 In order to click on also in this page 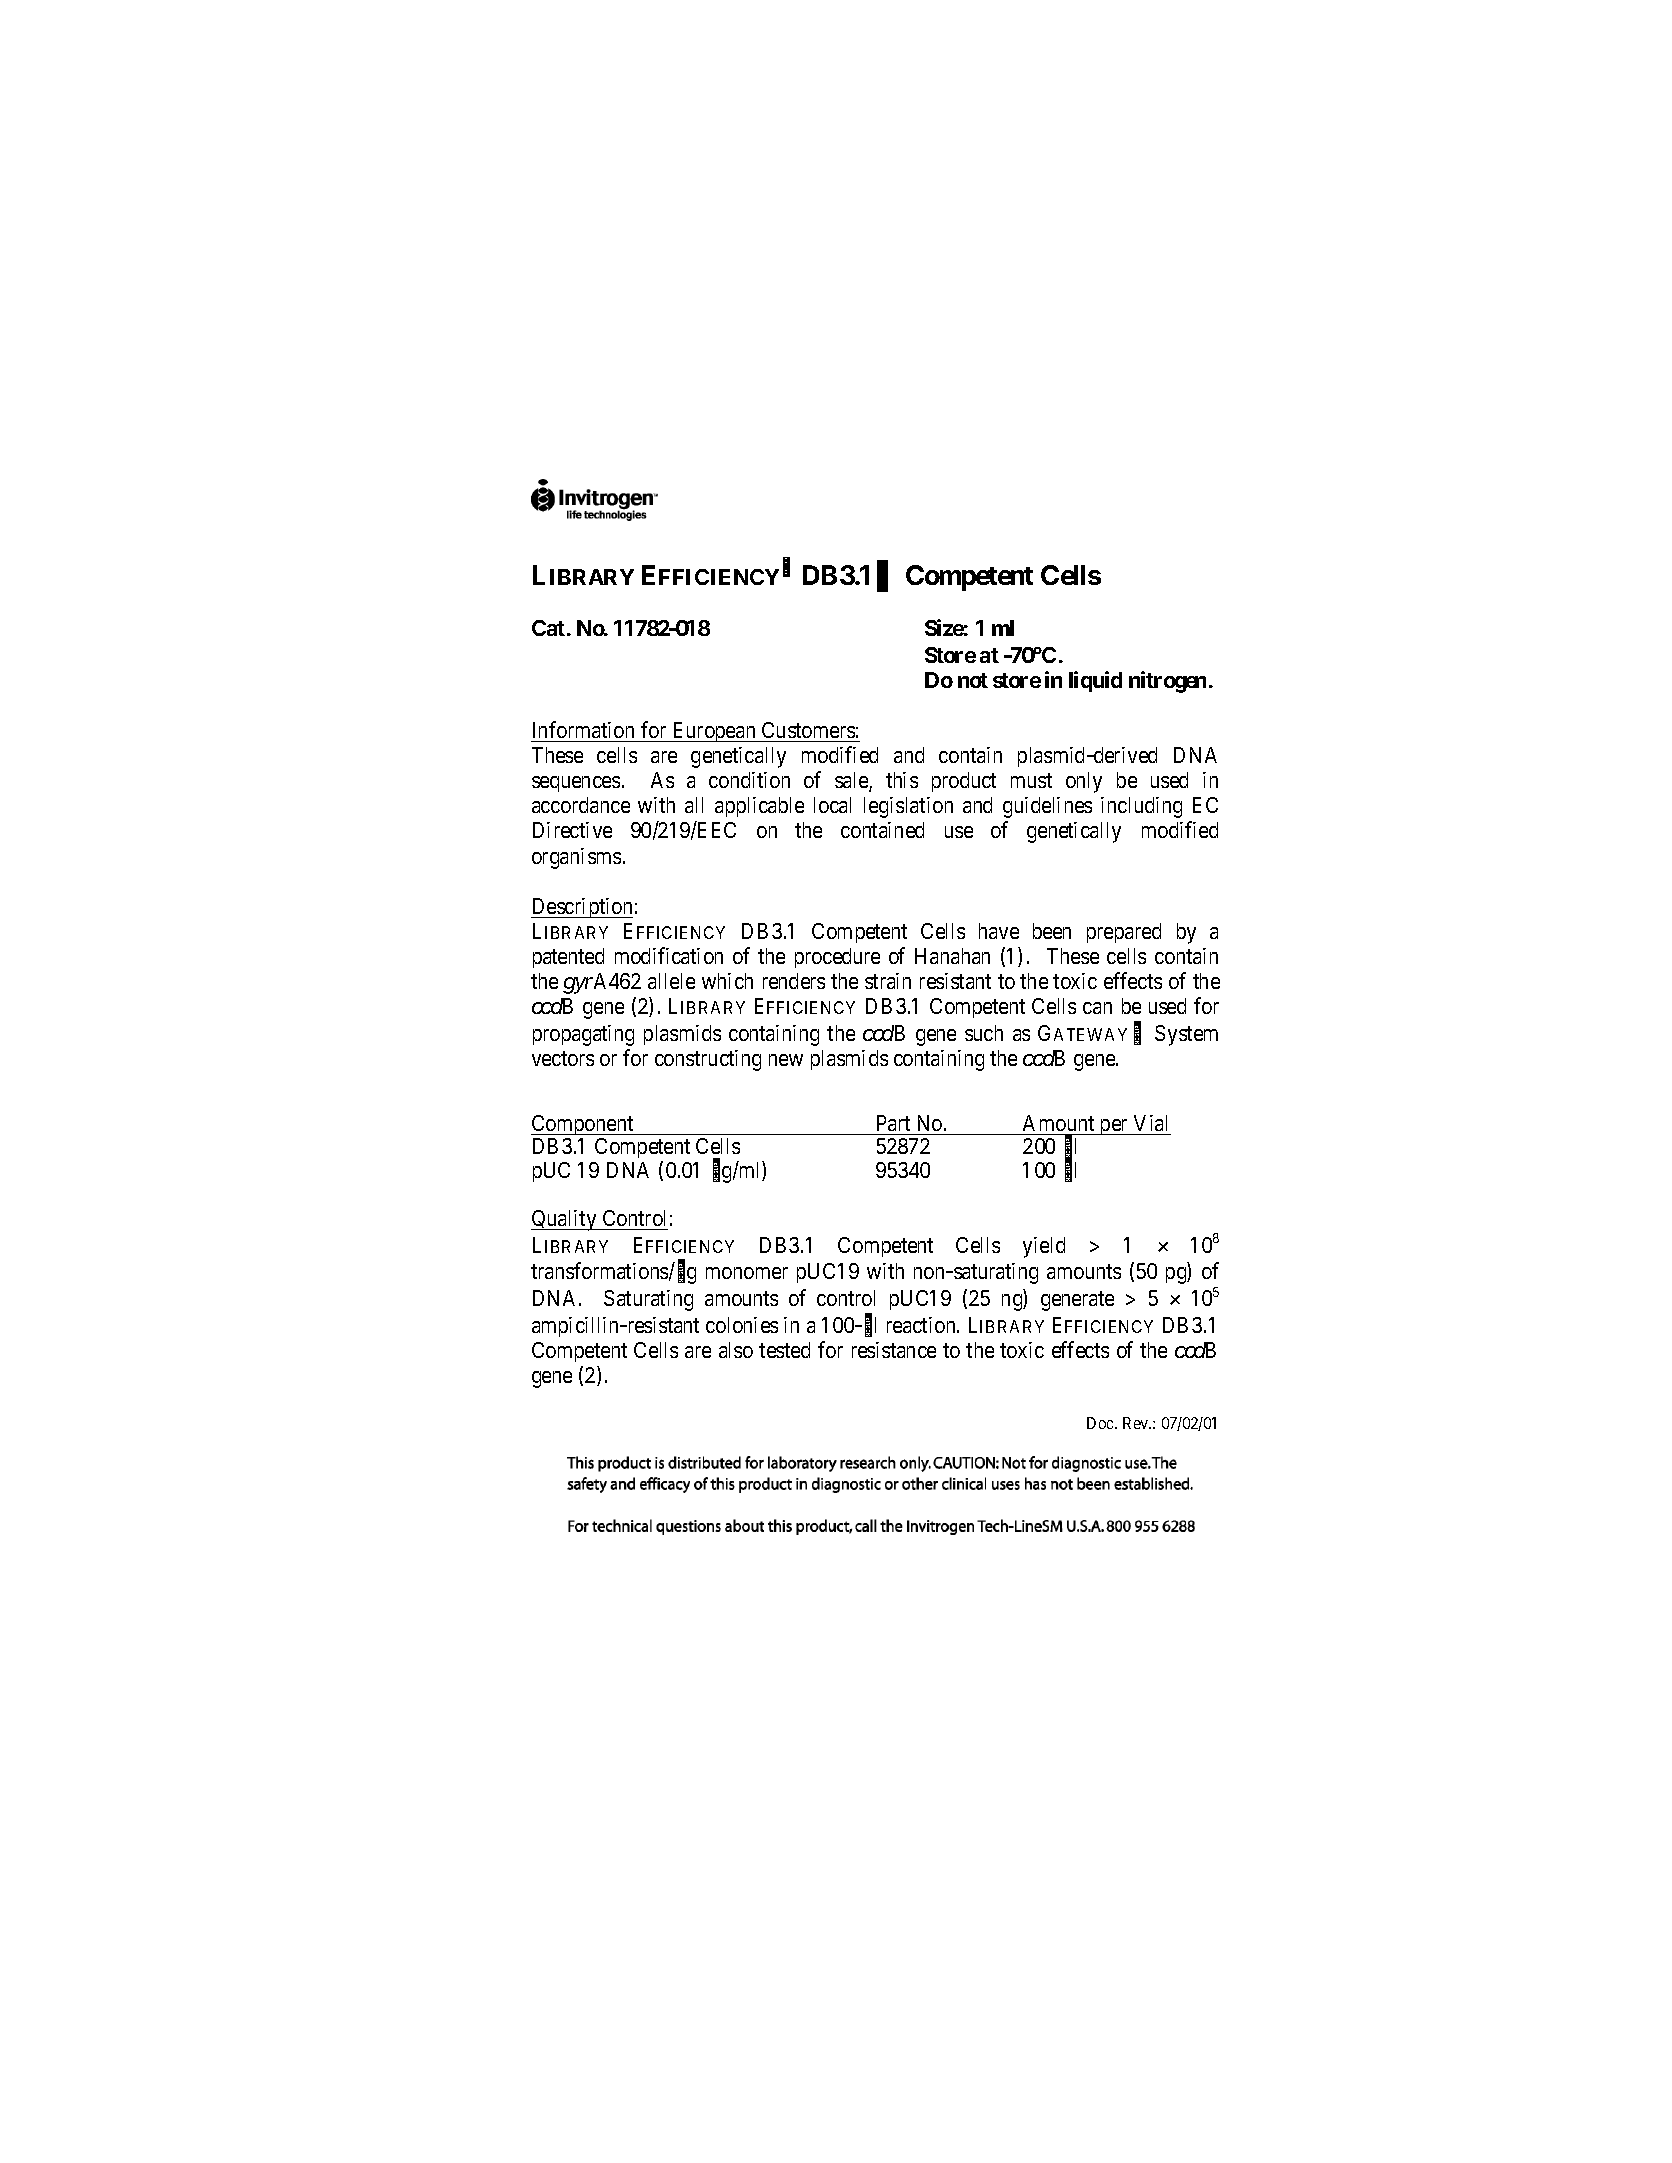, I will do `click(736, 1350)`.
